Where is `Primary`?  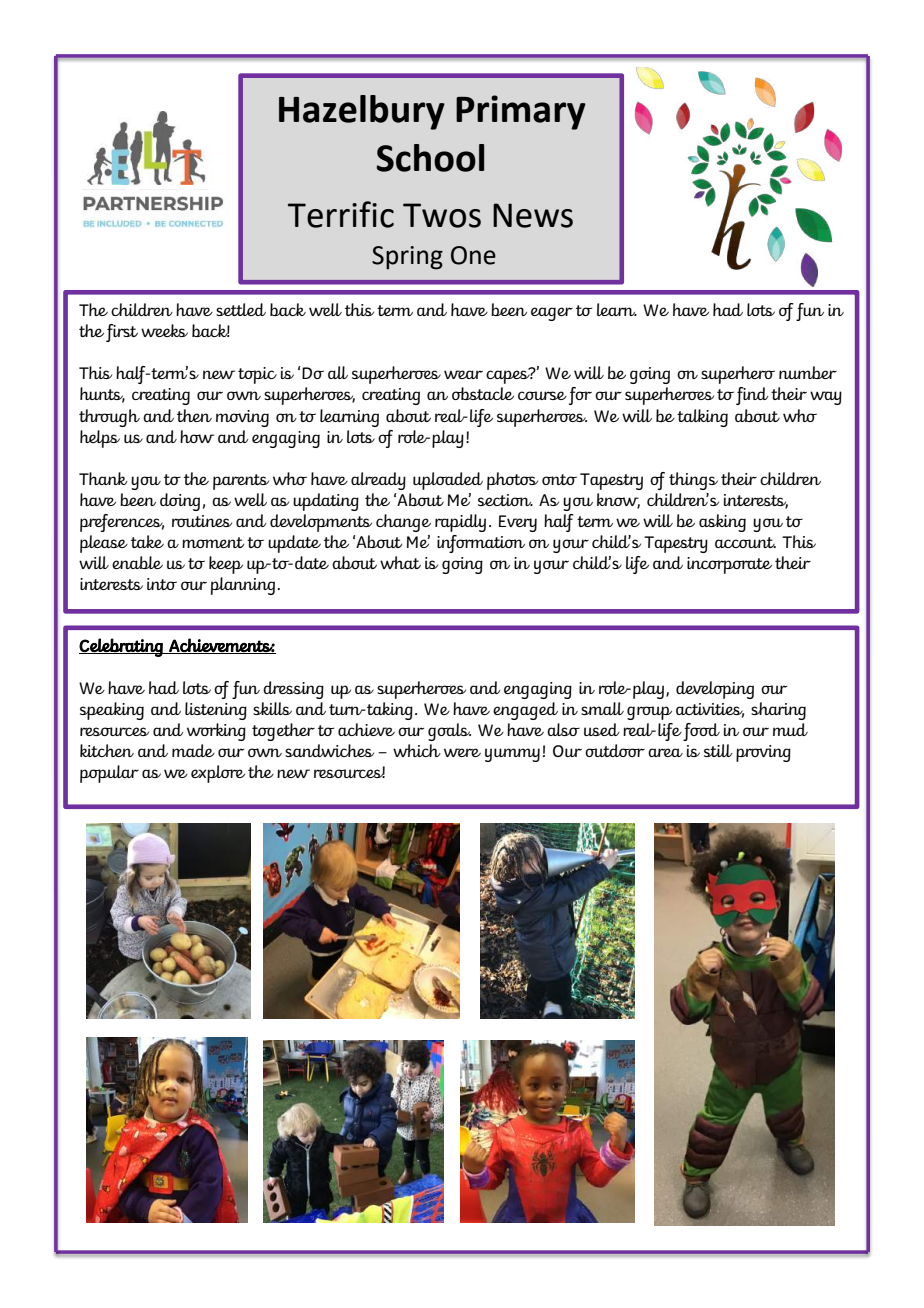
Primary is located at coordinates (521, 112).
